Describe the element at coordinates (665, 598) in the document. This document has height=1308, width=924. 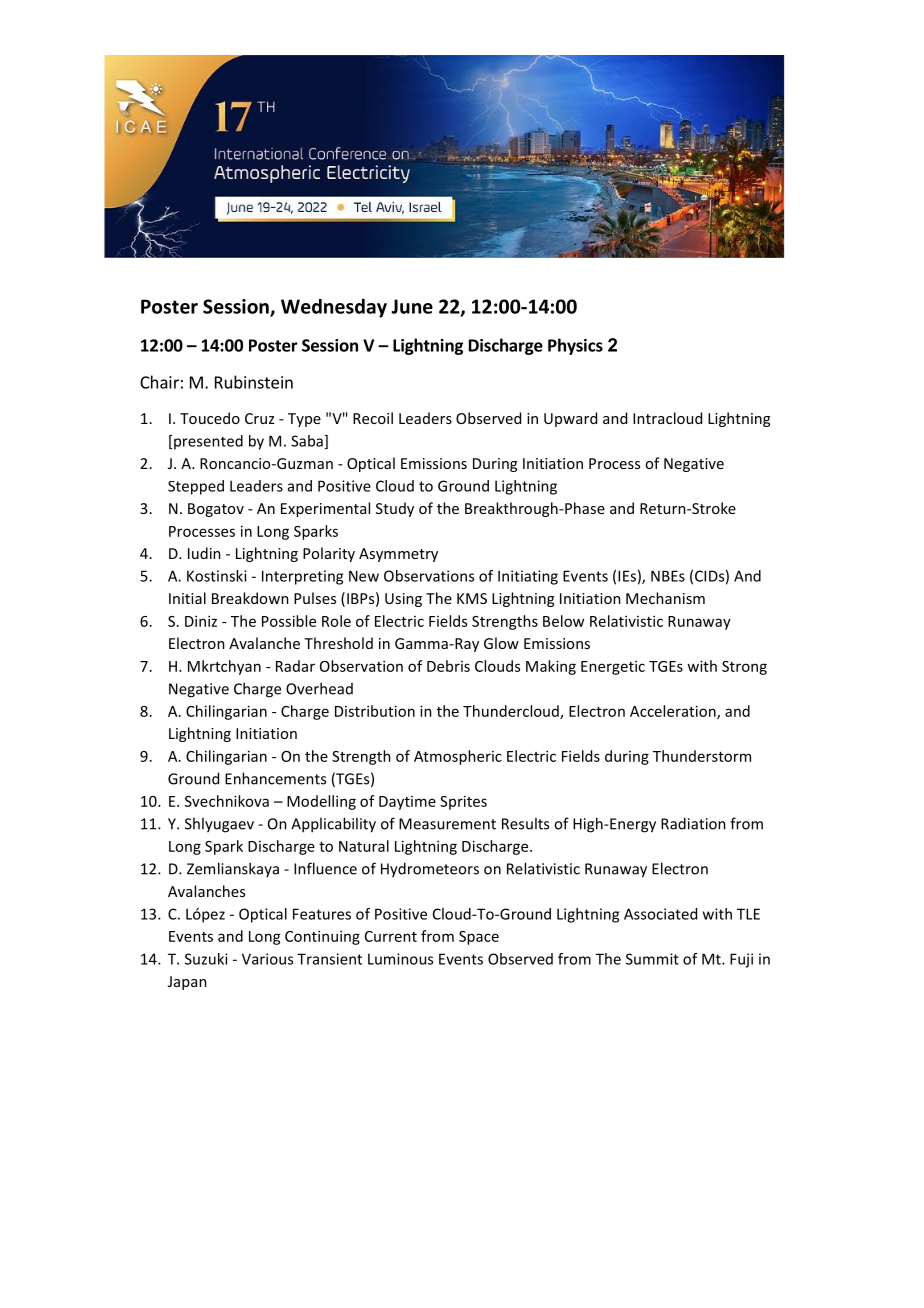
I see `Mechanism` at that location.
